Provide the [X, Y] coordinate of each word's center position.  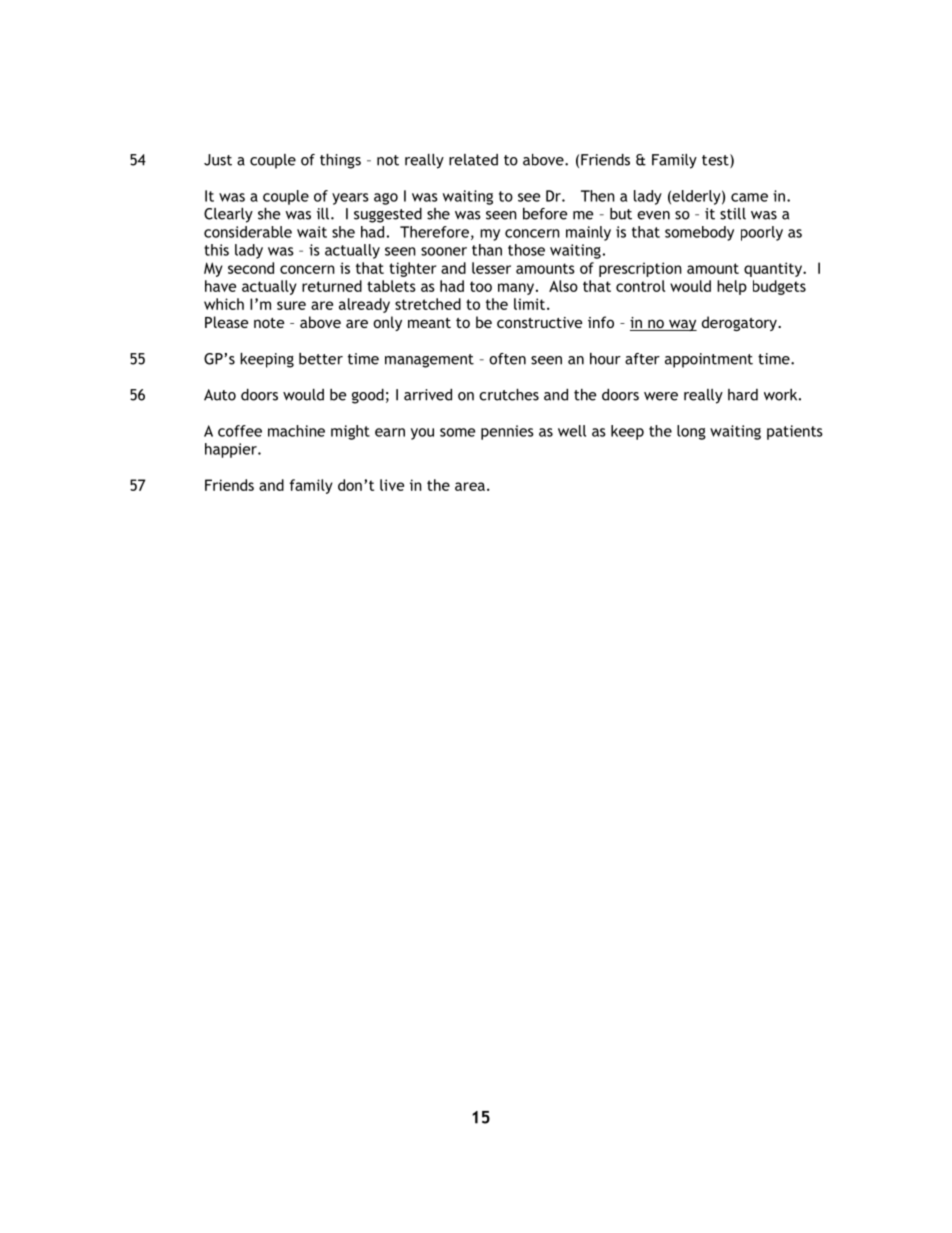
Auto [220, 395]
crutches [509, 395]
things [340, 161]
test [716, 161]
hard [743, 395]
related [473, 160]
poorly [762, 233]
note [269, 323]
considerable [248, 232]
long [691, 432]
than [487, 250]
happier [232, 450]
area [470, 486]
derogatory [740, 323]
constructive [539, 322]
